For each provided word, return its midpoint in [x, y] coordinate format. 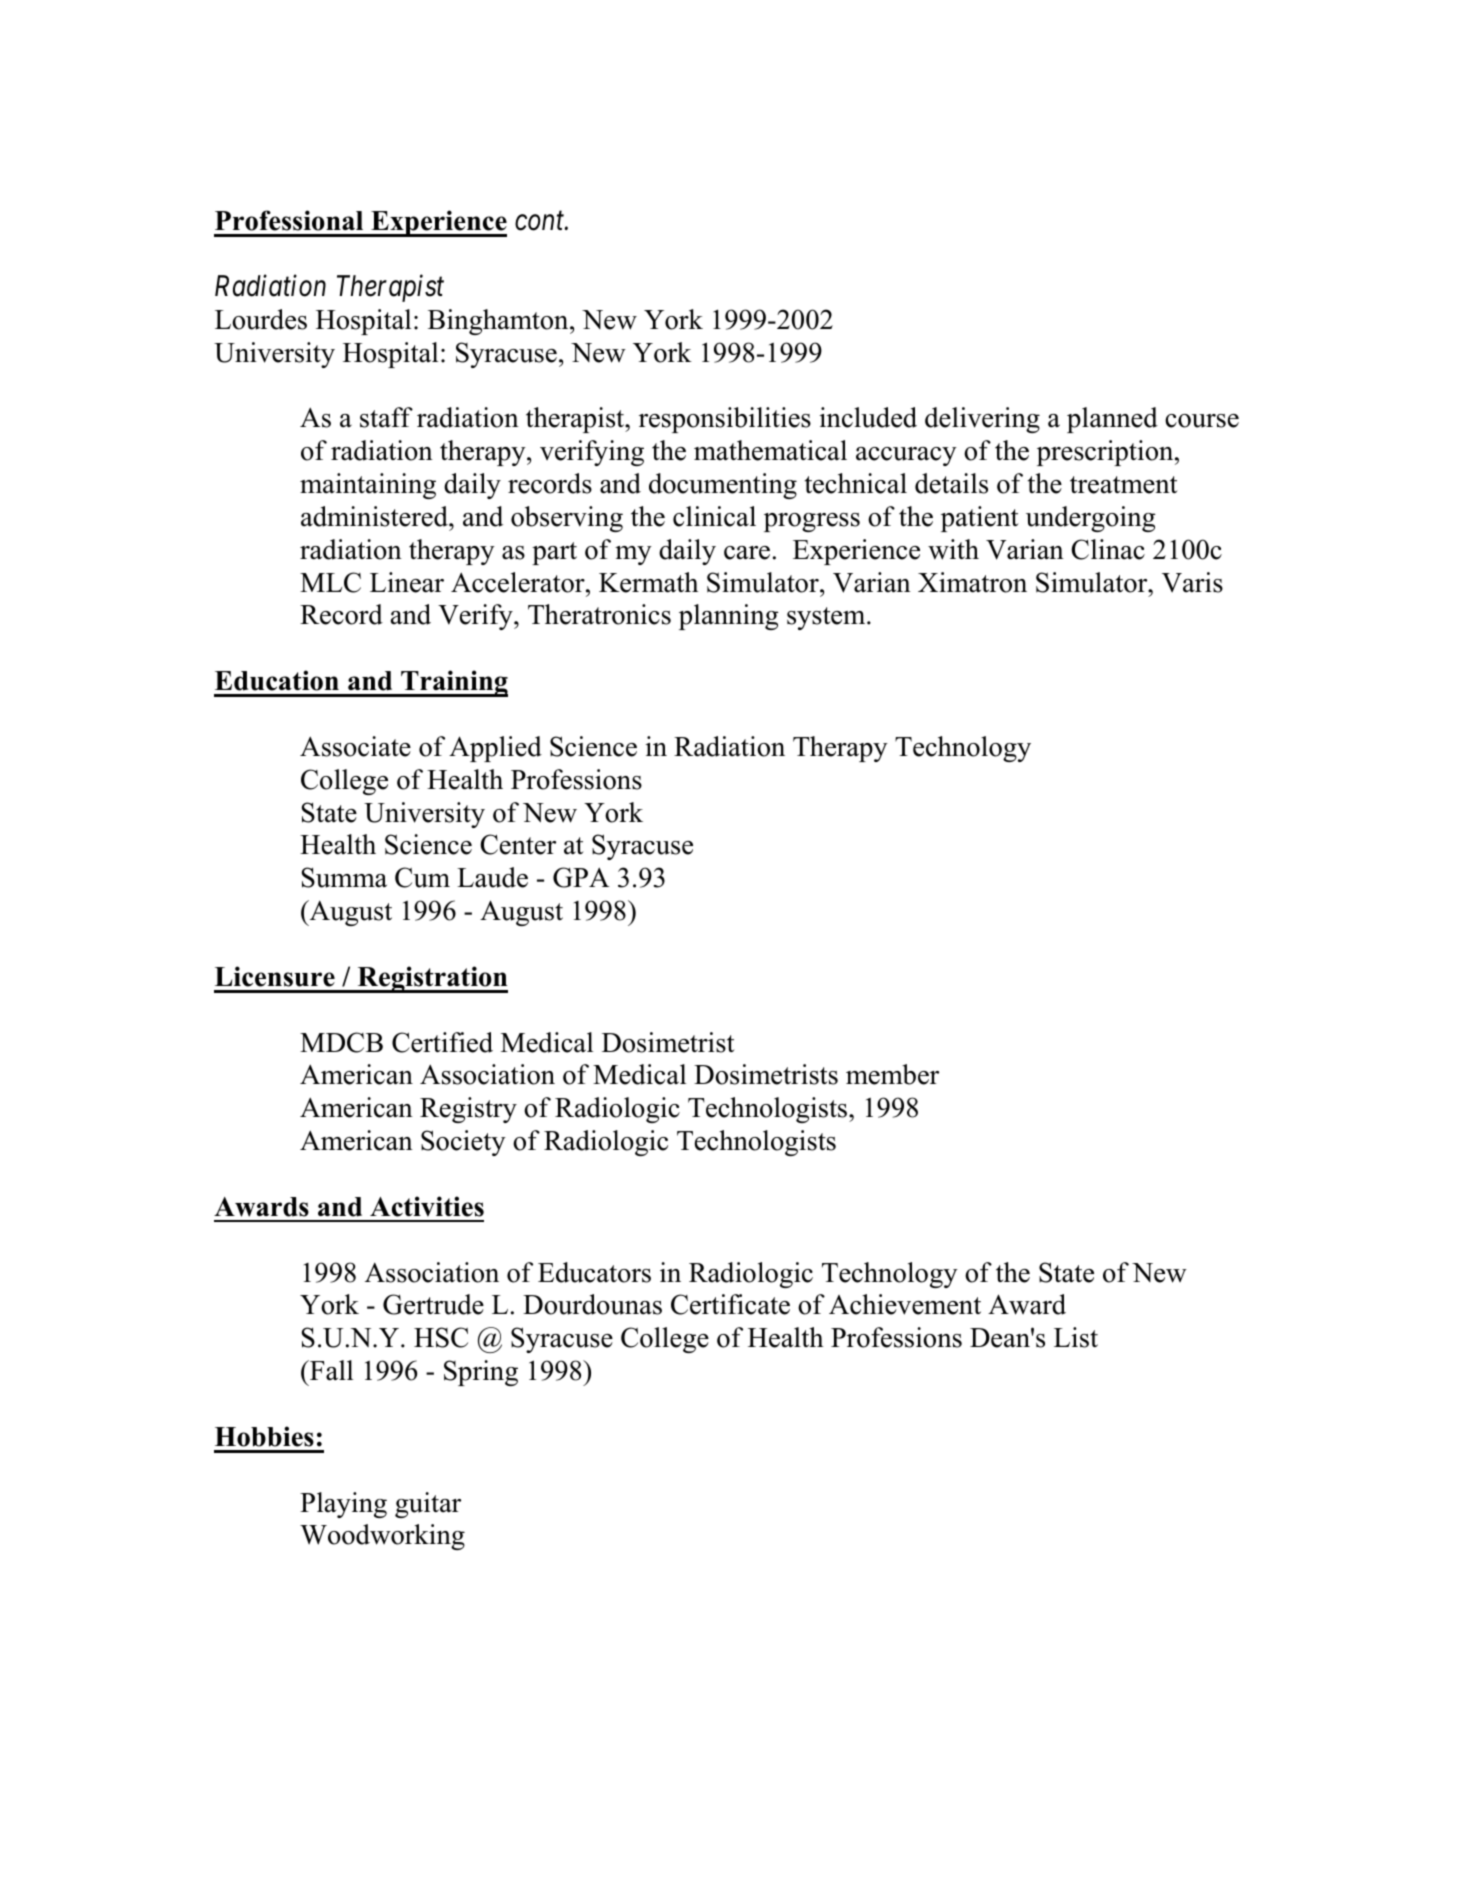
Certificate [730, 1304]
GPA [581, 877]
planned [1112, 420]
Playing [343, 1505]
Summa [344, 877]
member [892, 1074]
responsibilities [725, 420]
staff [386, 417]
